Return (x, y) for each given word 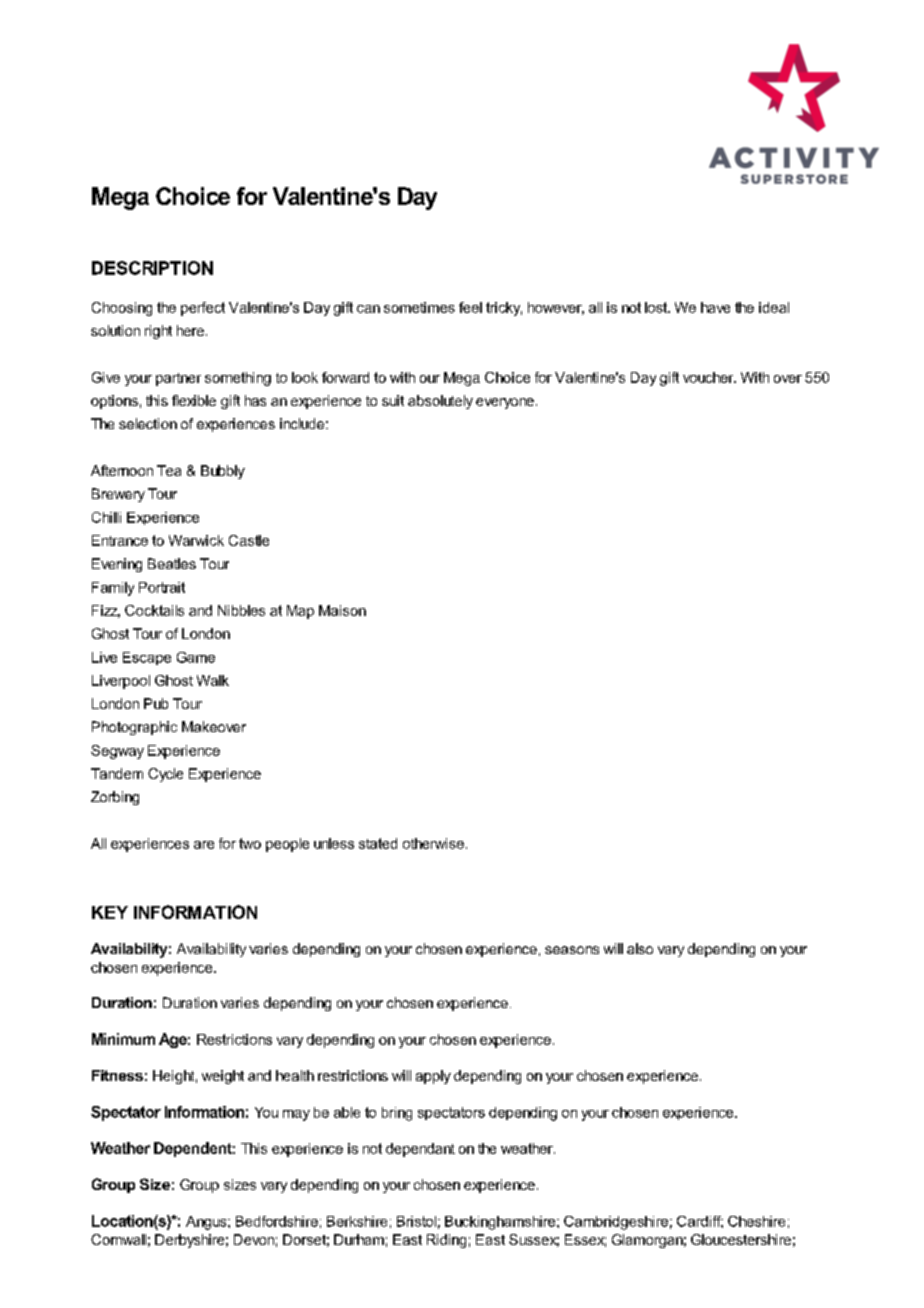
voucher (709, 377)
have (715, 307)
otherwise (433, 843)
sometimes (419, 307)
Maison (342, 610)
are (204, 845)
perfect (203, 309)
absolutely (440, 402)
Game (196, 657)
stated (378, 843)
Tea (169, 470)
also (640, 948)
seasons (572, 950)
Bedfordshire (277, 1221)
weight (223, 1077)
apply (433, 1077)
